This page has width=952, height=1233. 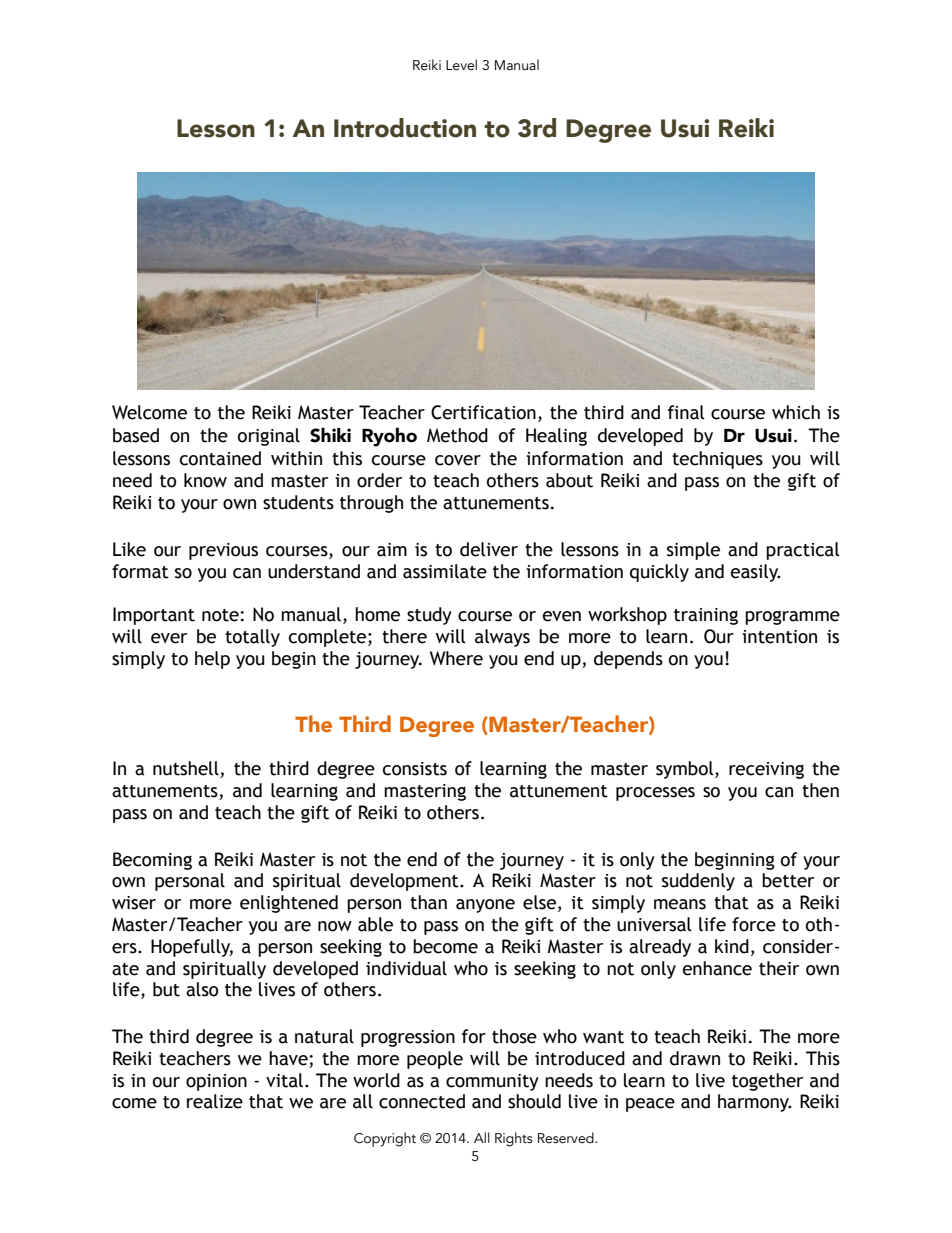 What do you see at coordinates (461, 65) in the page?
I see `Level` at bounding box center [461, 65].
